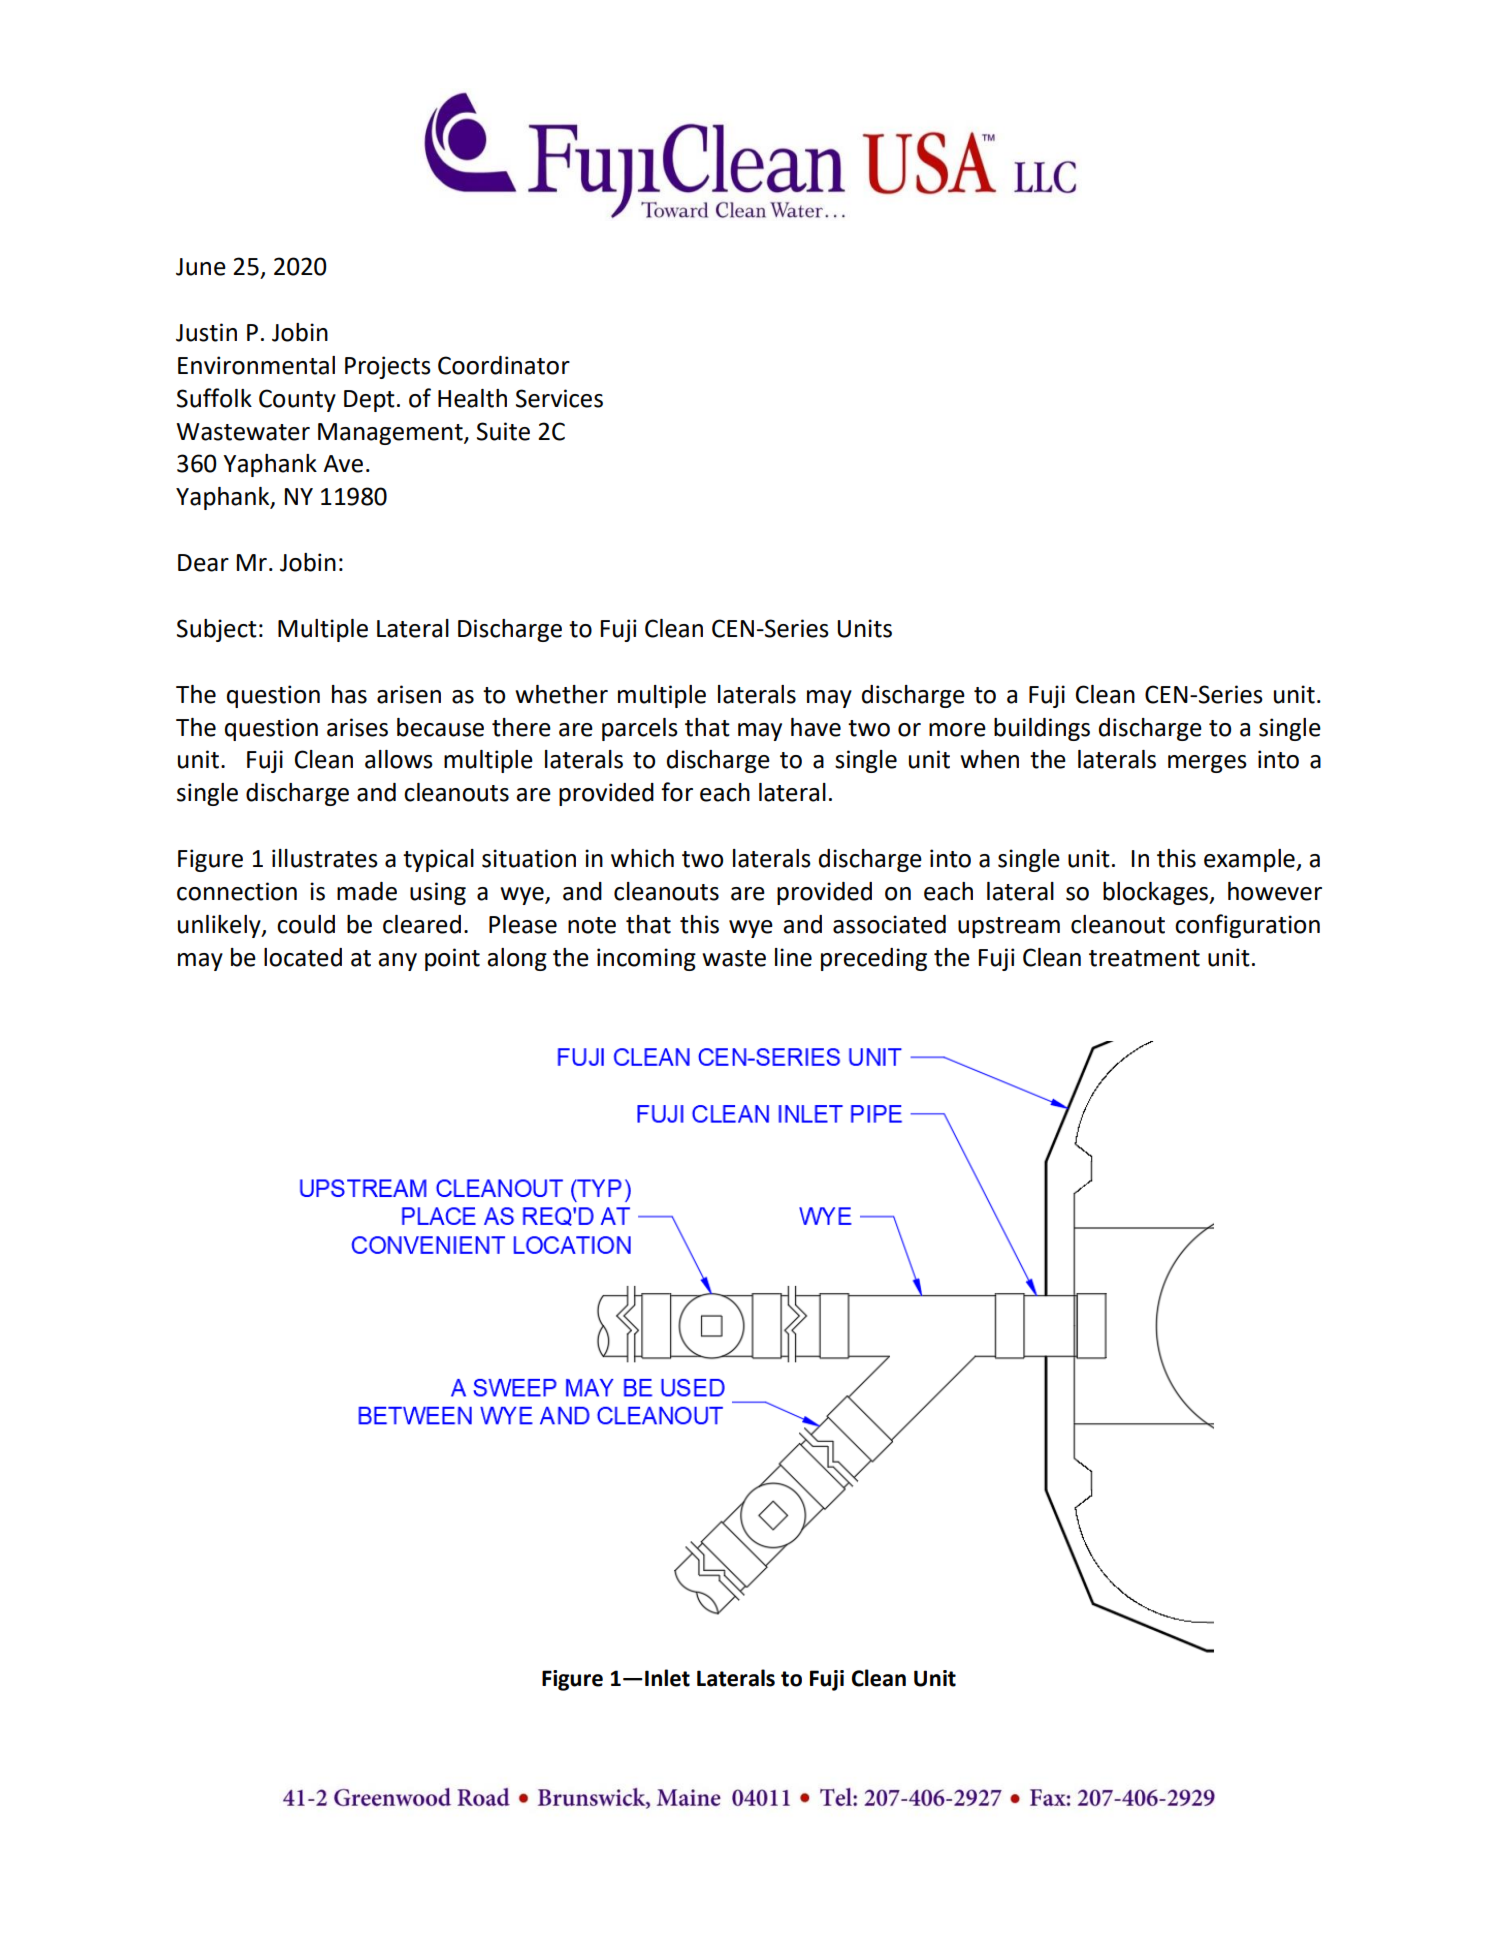 This screenshot has height=1939, width=1498. I want to click on Health, so click(472, 398).
